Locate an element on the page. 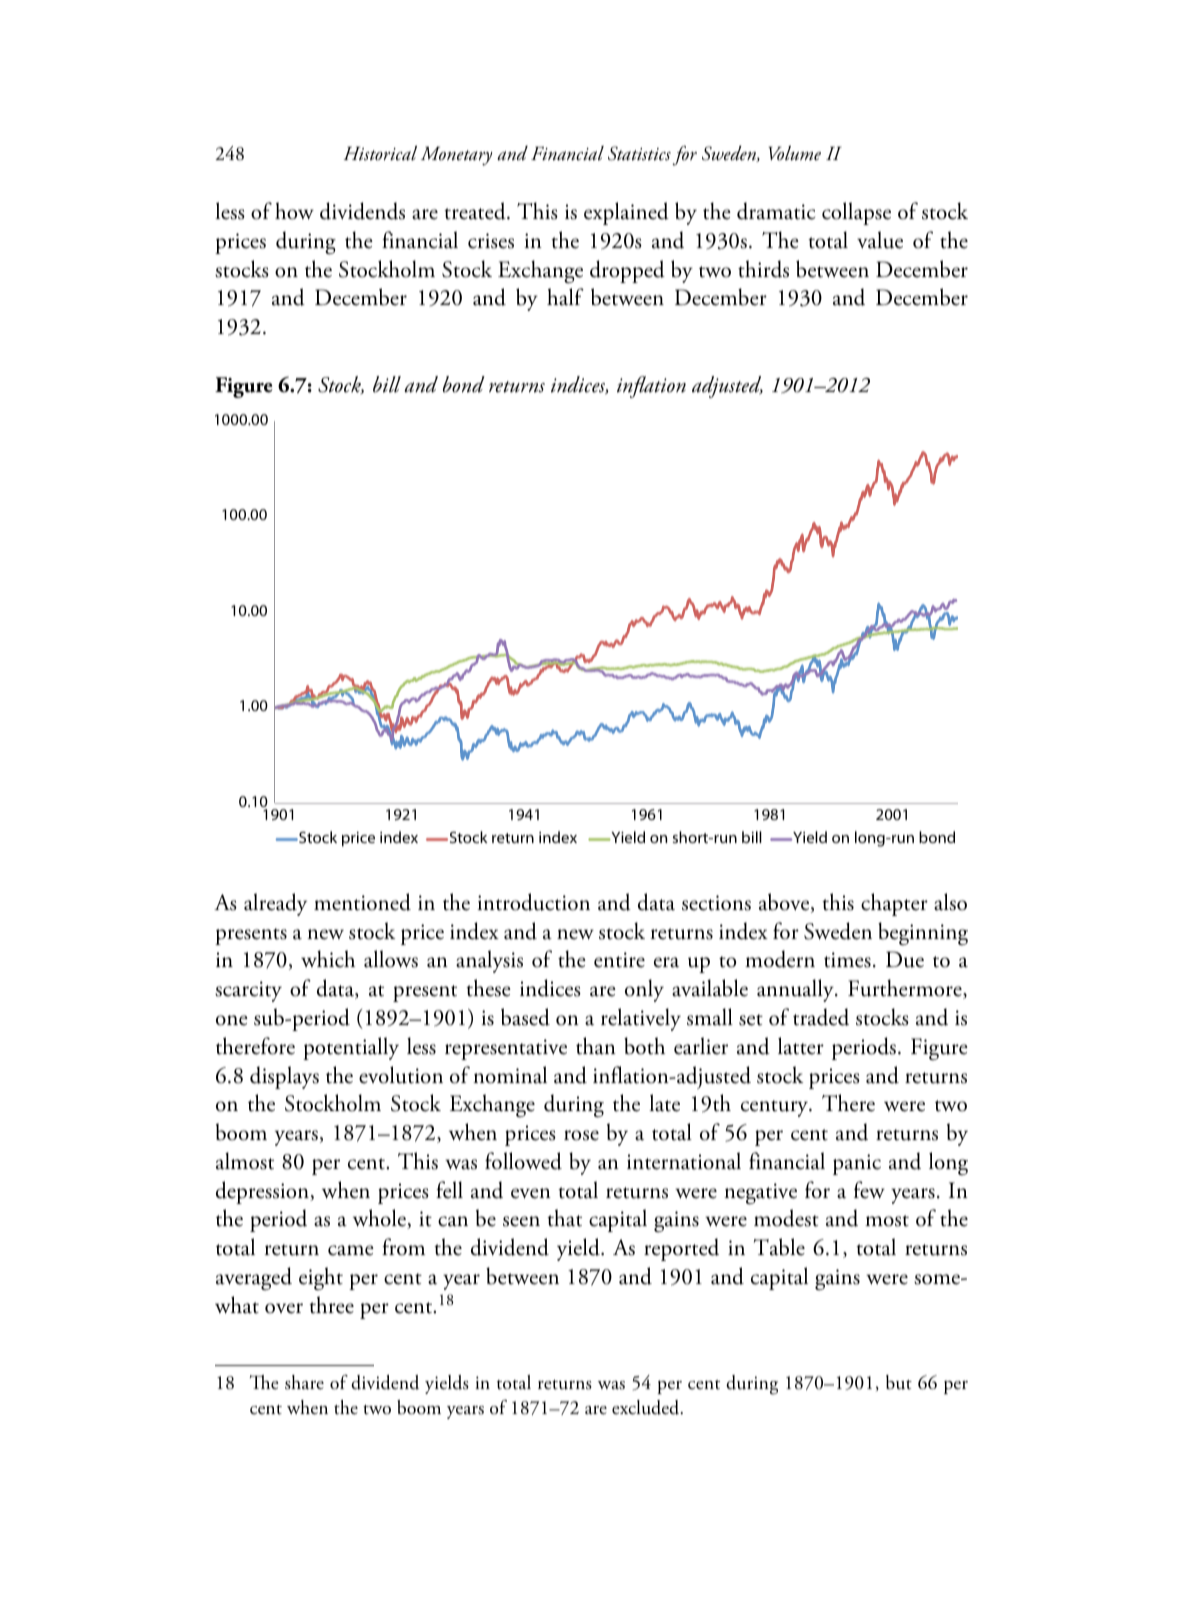  times is located at coordinates (847, 960).
